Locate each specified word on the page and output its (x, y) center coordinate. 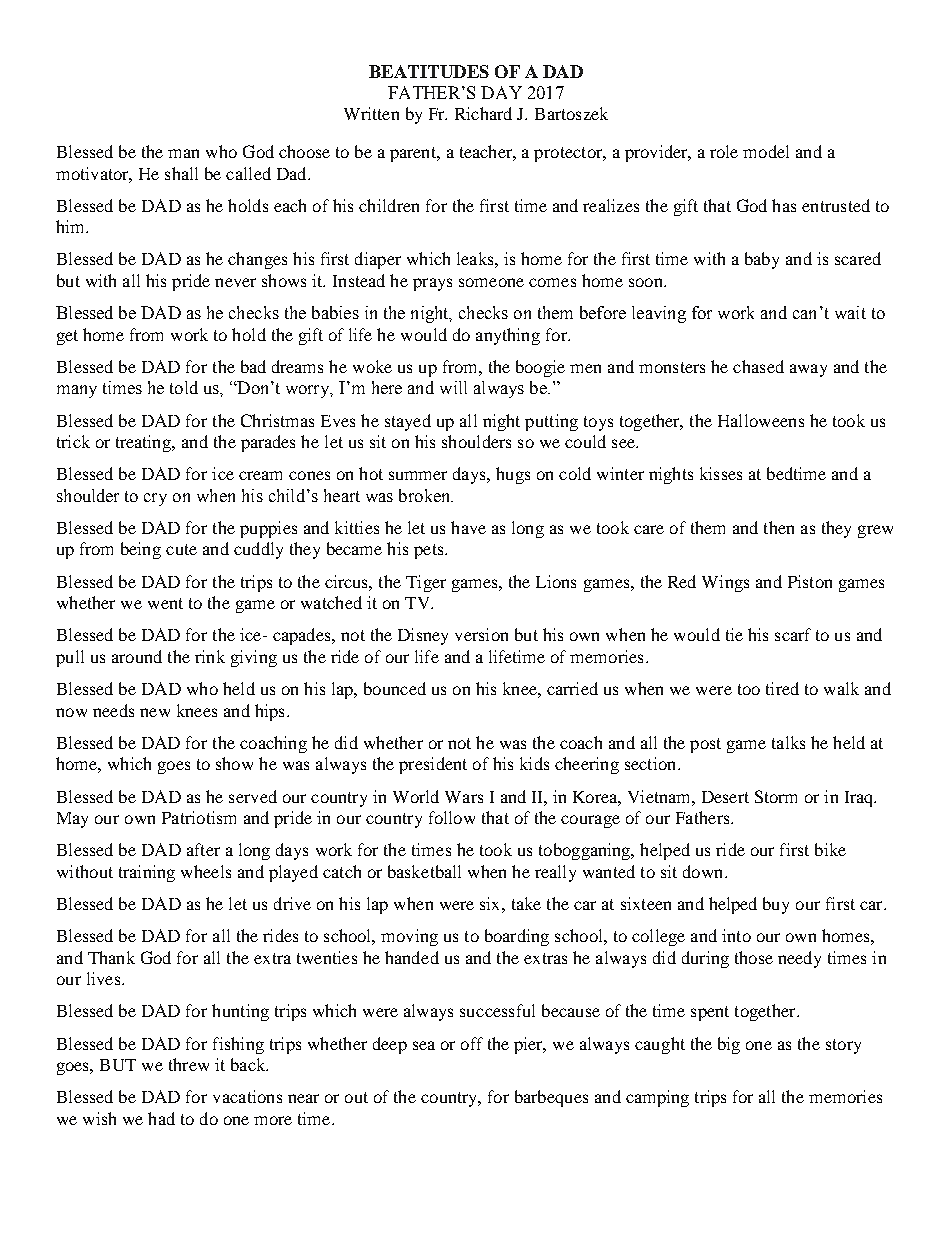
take (526, 903)
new (155, 712)
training (147, 873)
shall (181, 173)
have (468, 527)
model (766, 151)
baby (762, 260)
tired (782, 688)
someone (491, 282)
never (235, 282)
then (779, 527)
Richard (483, 113)
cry (155, 499)
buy (776, 905)
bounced (395, 688)
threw (189, 1064)
